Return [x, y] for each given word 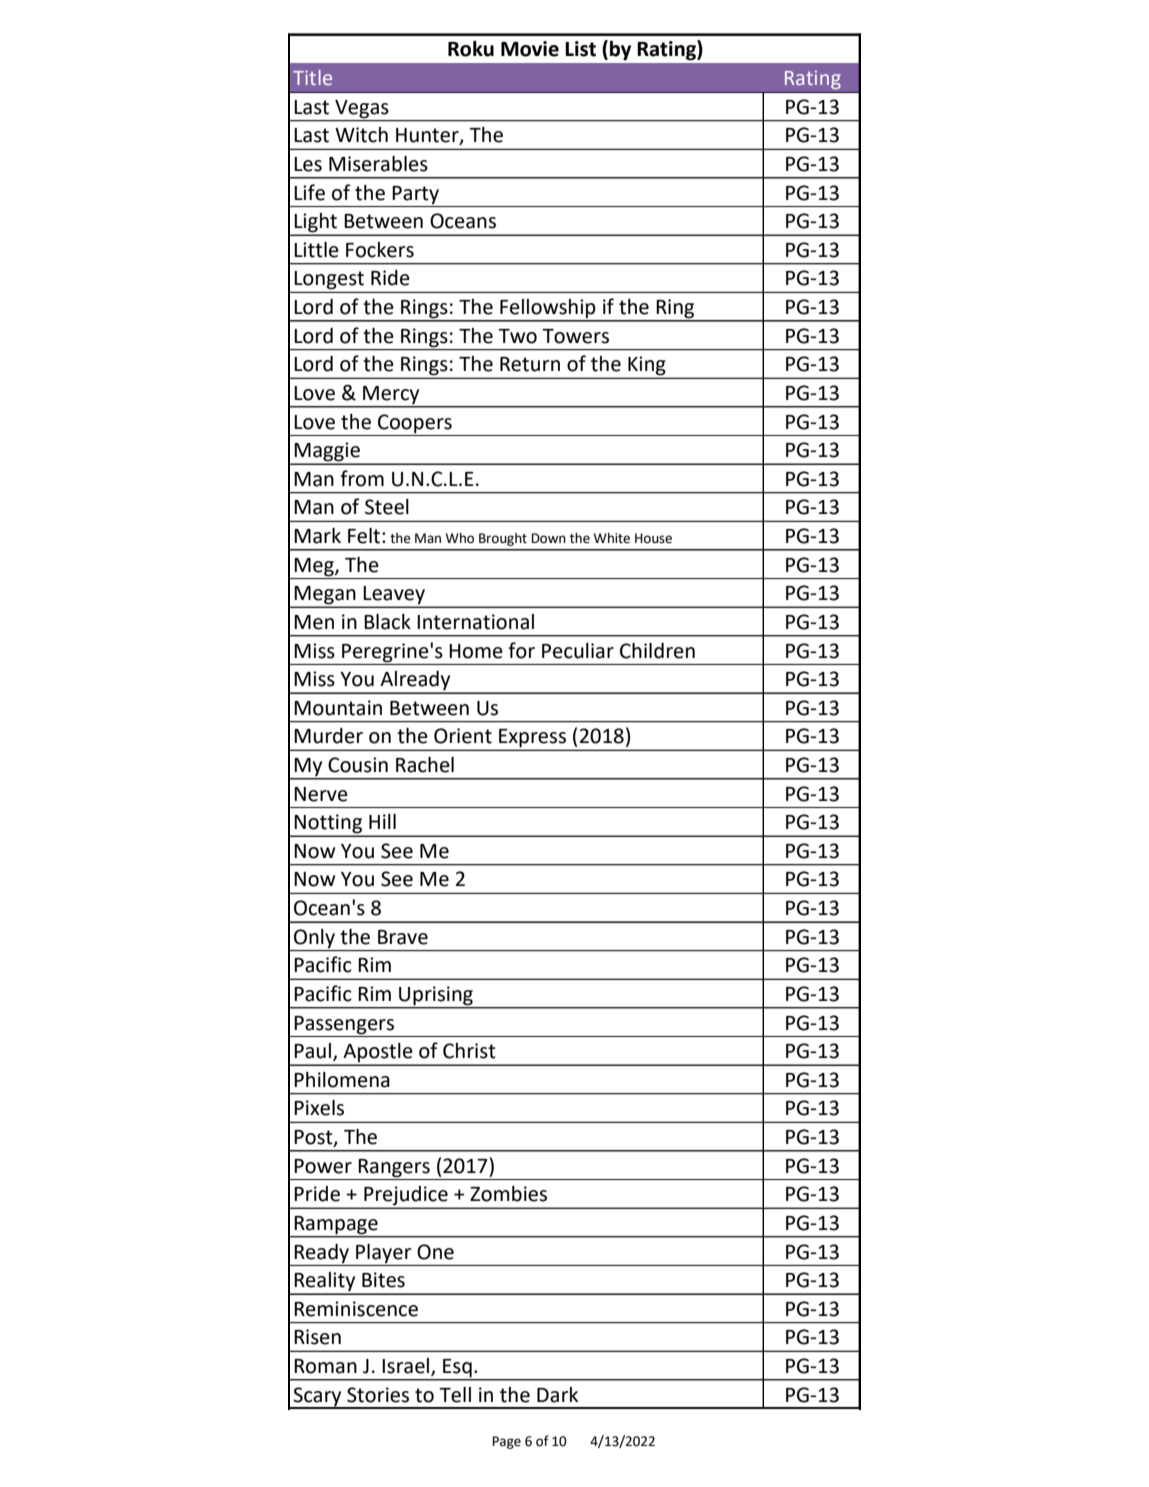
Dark [557, 1395]
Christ [469, 1051]
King [647, 367]
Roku [471, 49]
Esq [457, 1368]
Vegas [362, 109]
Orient [463, 736]
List [580, 49]
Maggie [327, 453]
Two [517, 336]
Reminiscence [356, 1309]
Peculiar [578, 651]
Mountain [338, 708]
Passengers [344, 1025]
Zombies [508, 1194]
